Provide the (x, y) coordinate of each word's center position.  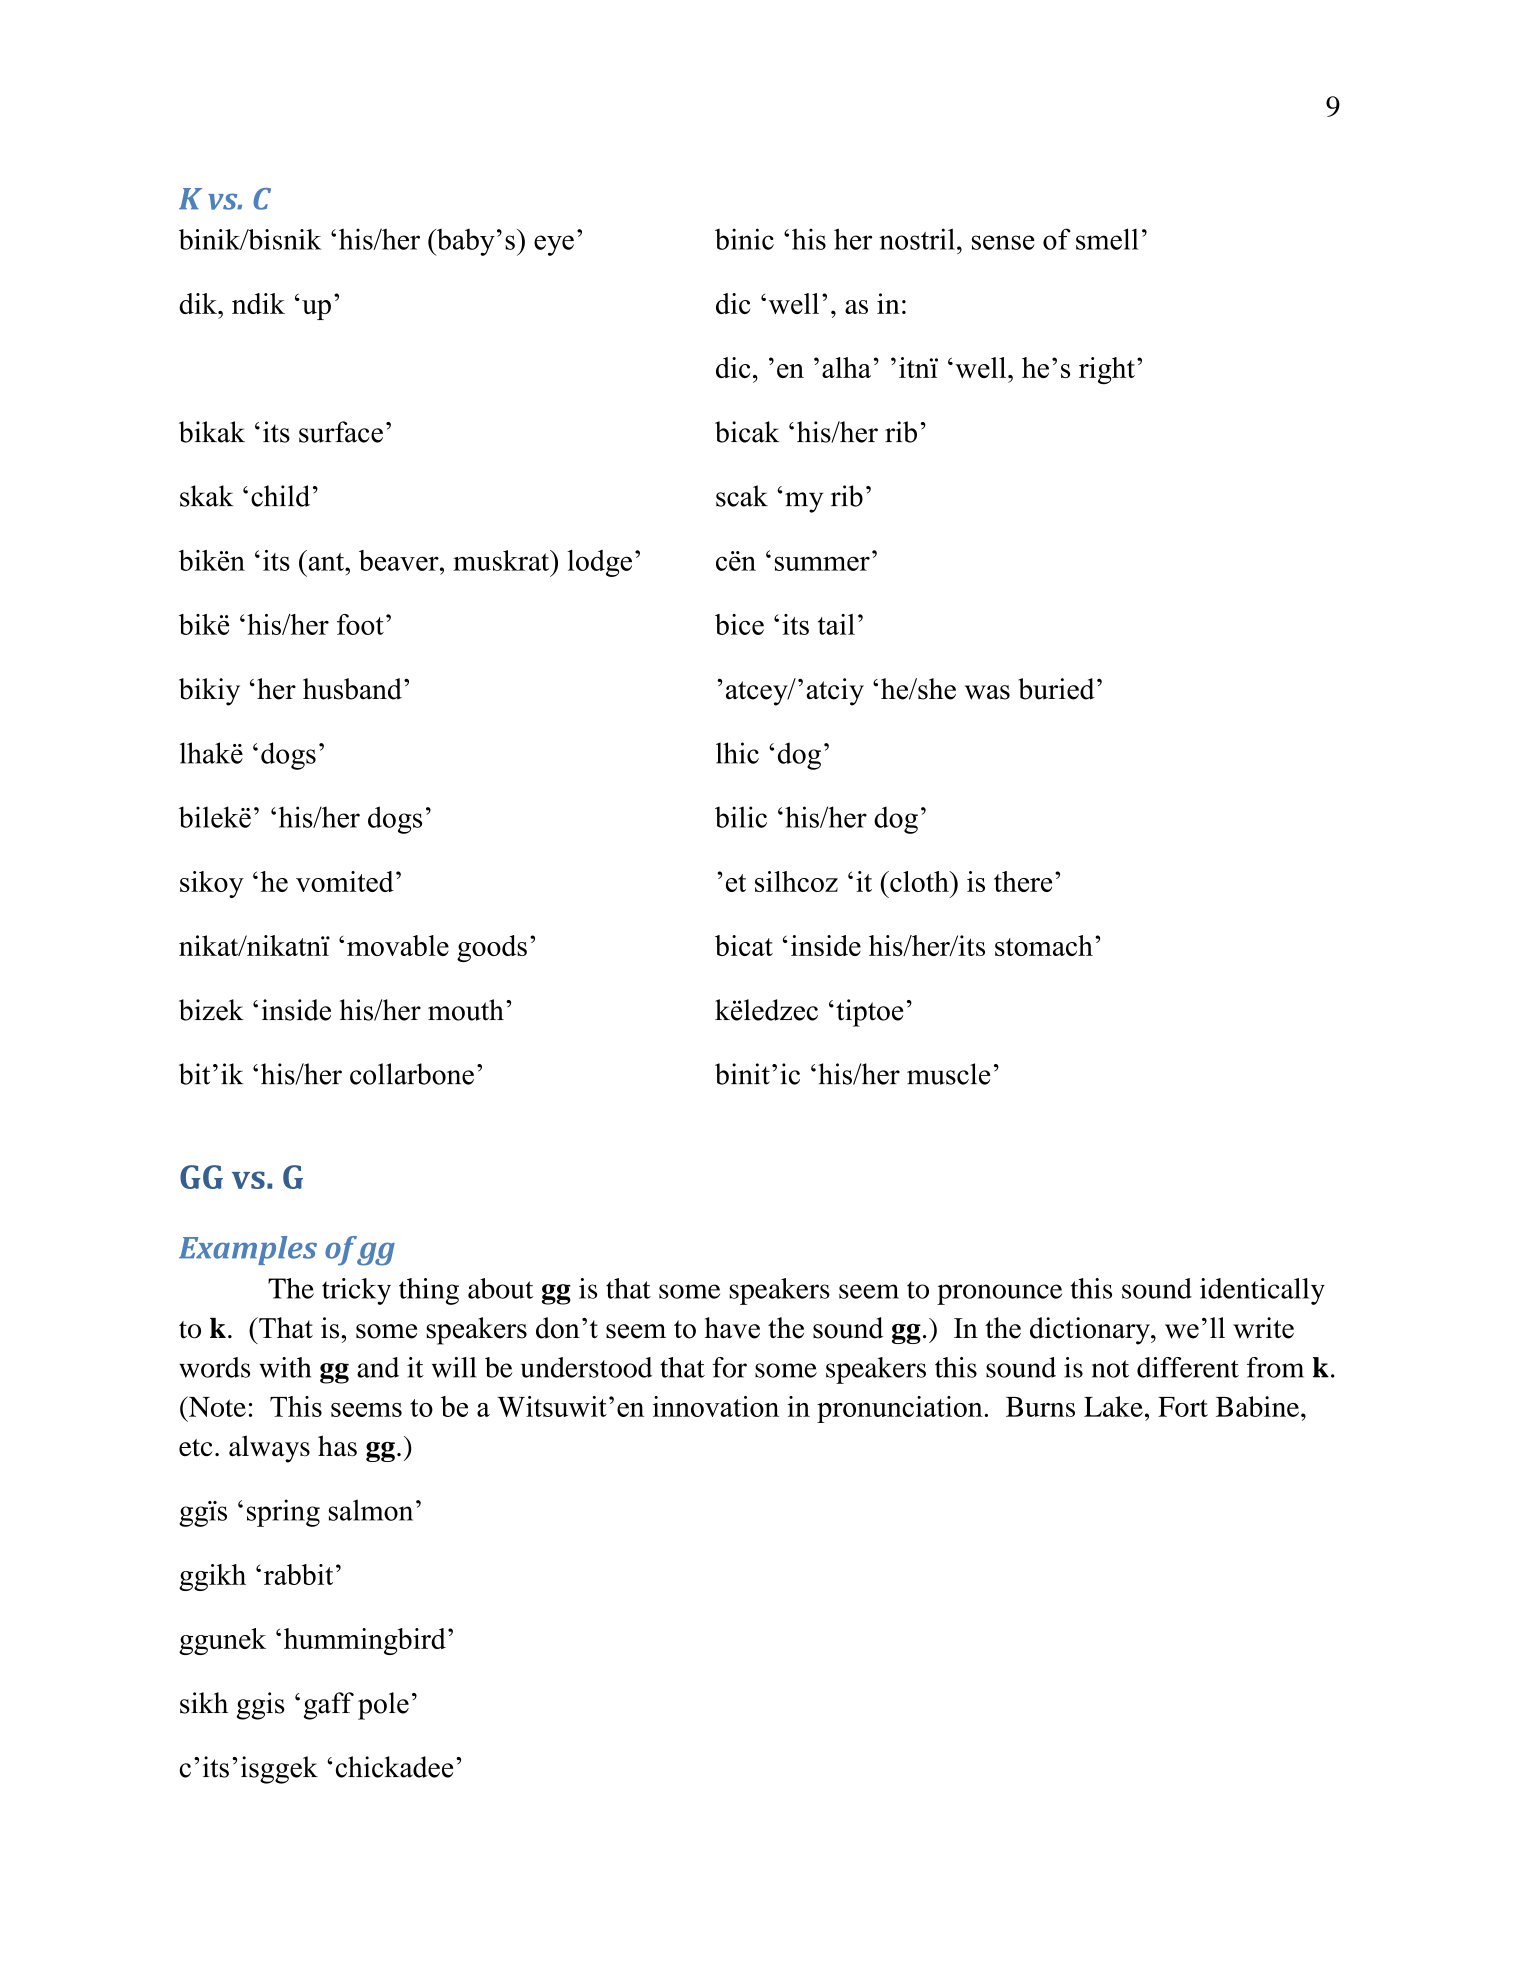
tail (836, 624)
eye (554, 245)
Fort (1183, 1407)
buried (1056, 689)
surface (341, 432)
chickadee (394, 1767)
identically (1262, 1291)
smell (1107, 239)
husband (352, 689)
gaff (329, 1706)
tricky (356, 1291)
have (732, 1328)
